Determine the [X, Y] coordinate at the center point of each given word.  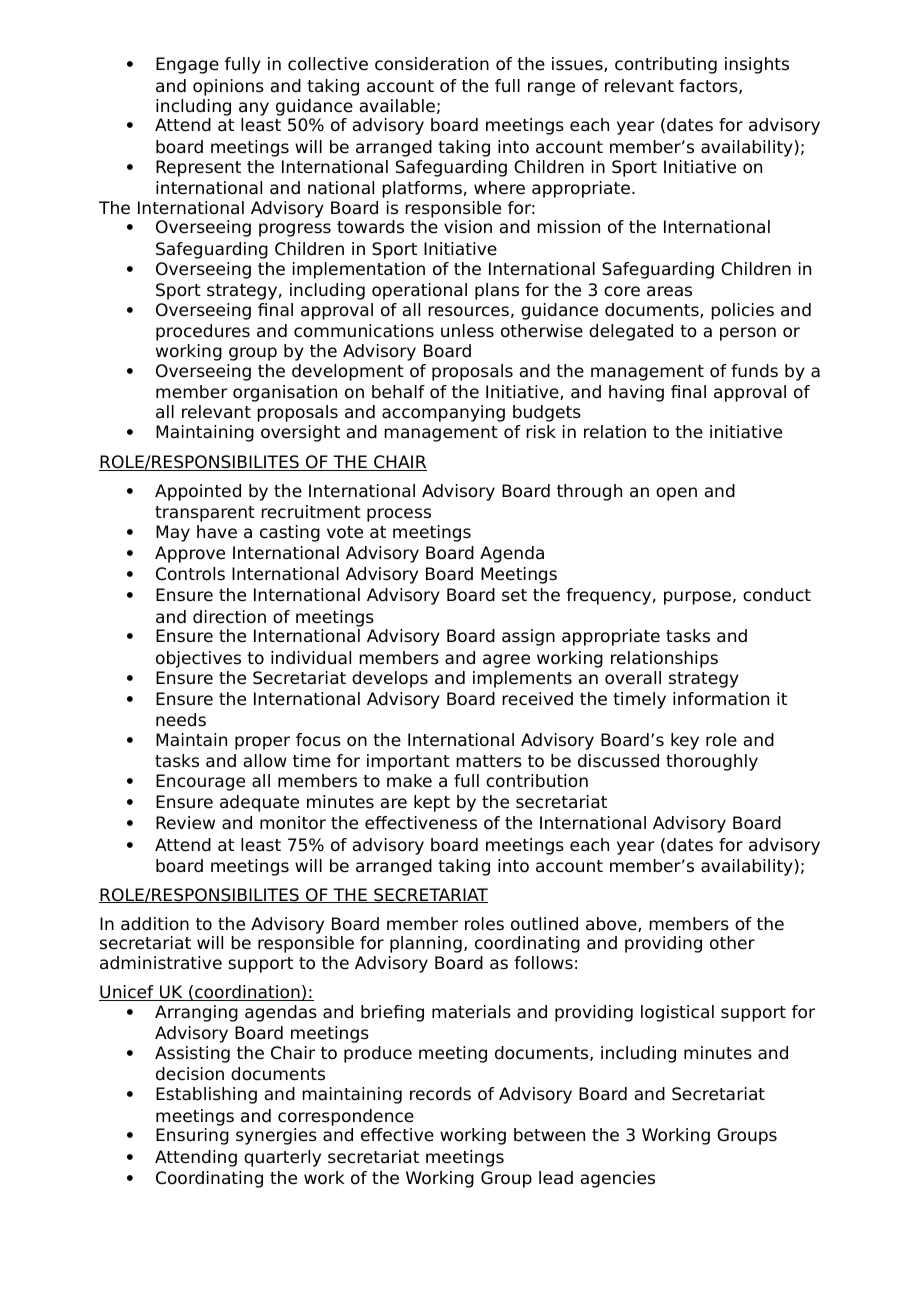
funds [754, 371]
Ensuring [192, 1136]
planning [426, 944]
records [440, 1094]
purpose [697, 598]
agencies [618, 1179]
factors [709, 86]
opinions [228, 87]
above [612, 924]
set [514, 595]
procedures [203, 332]
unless [467, 331]
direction [229, 617]
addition [155, 924]
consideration [432, 64]
